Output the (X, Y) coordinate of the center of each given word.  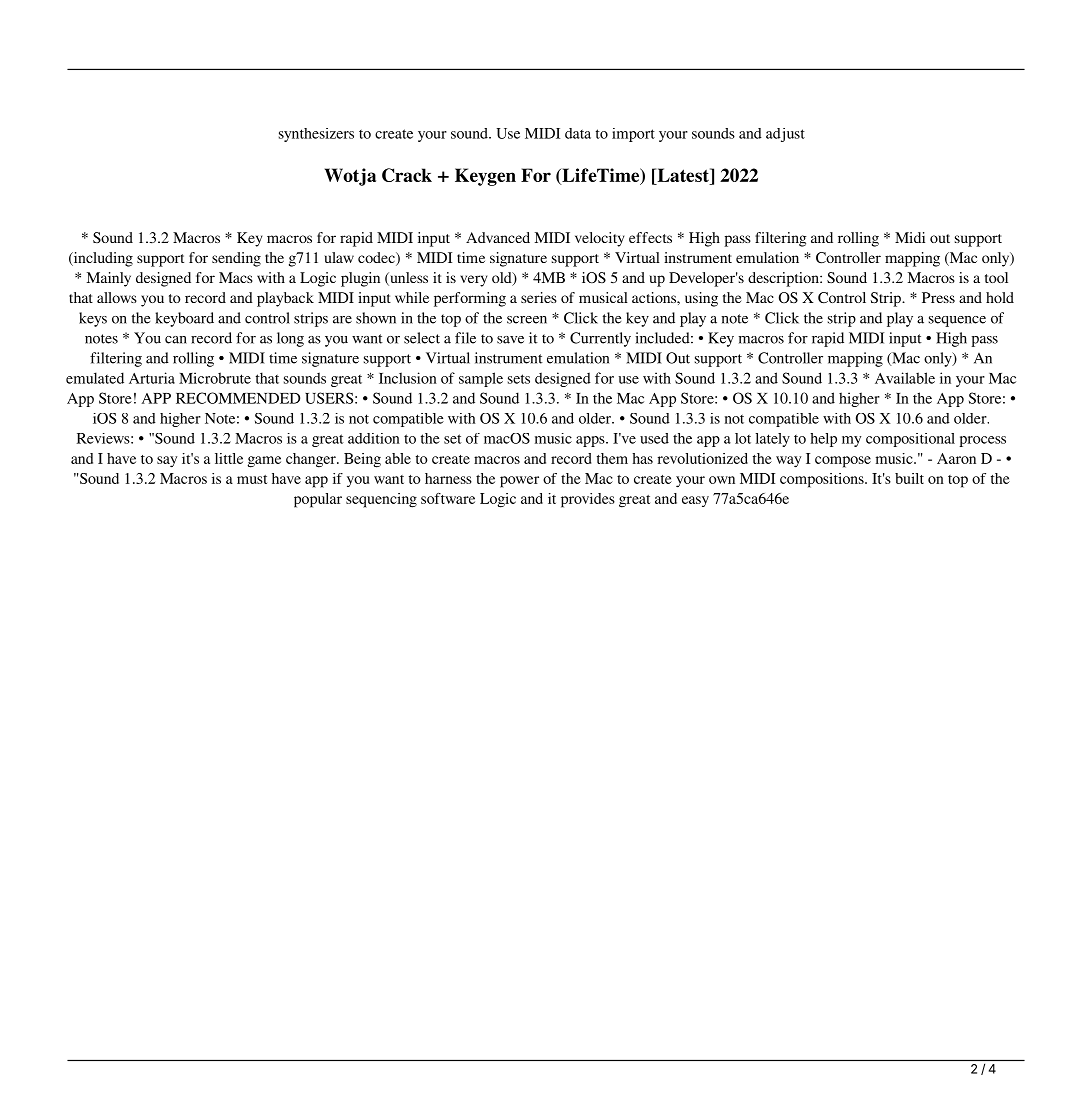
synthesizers (316, 135)
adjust (785, 135)
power (519, 482)
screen (527, 320)
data (578, 133)
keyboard (184, 319)
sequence (957, 321)
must (252, 479)
